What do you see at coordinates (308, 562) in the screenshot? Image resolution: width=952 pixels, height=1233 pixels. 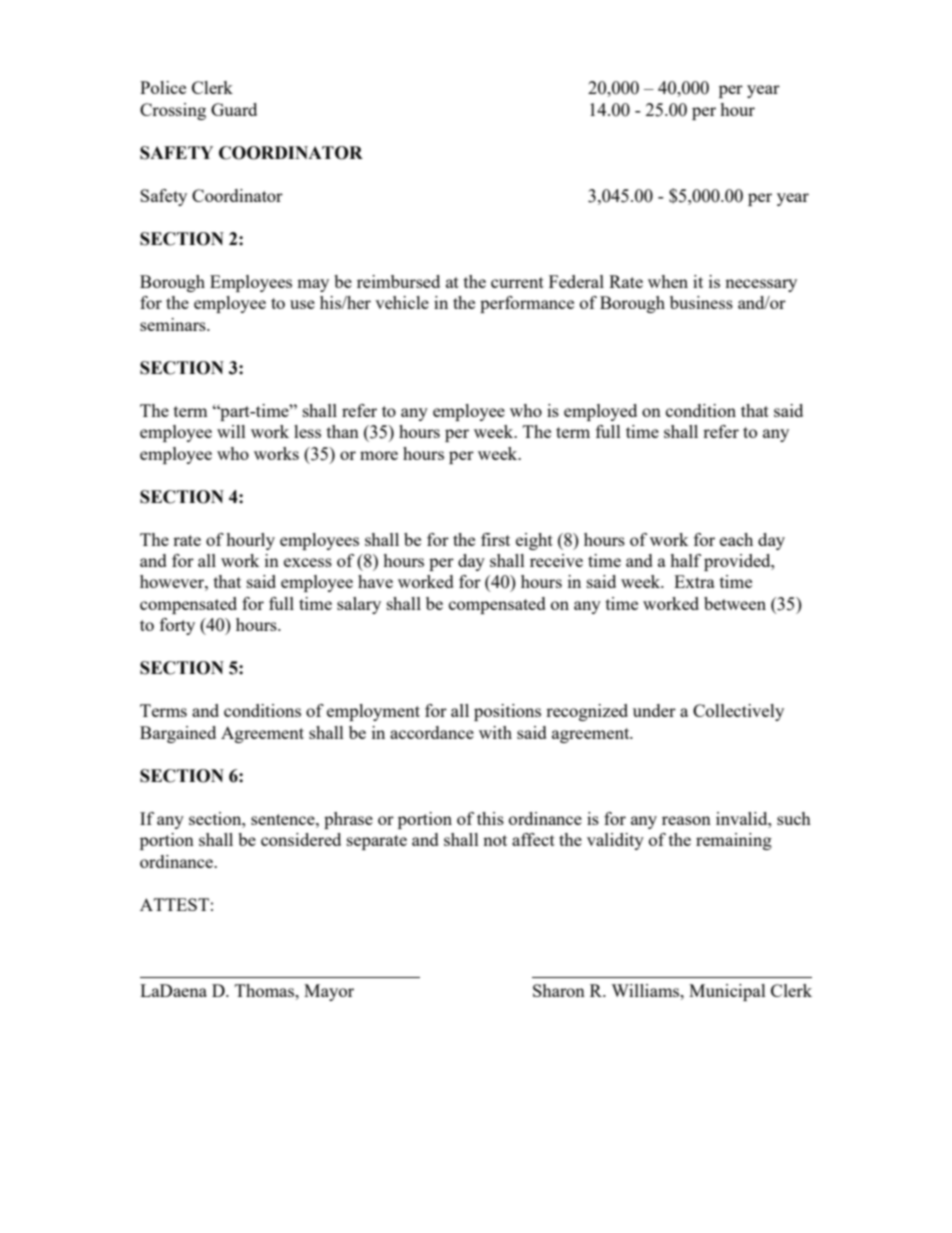 I see `excess` at bounding box center [308, 562].
